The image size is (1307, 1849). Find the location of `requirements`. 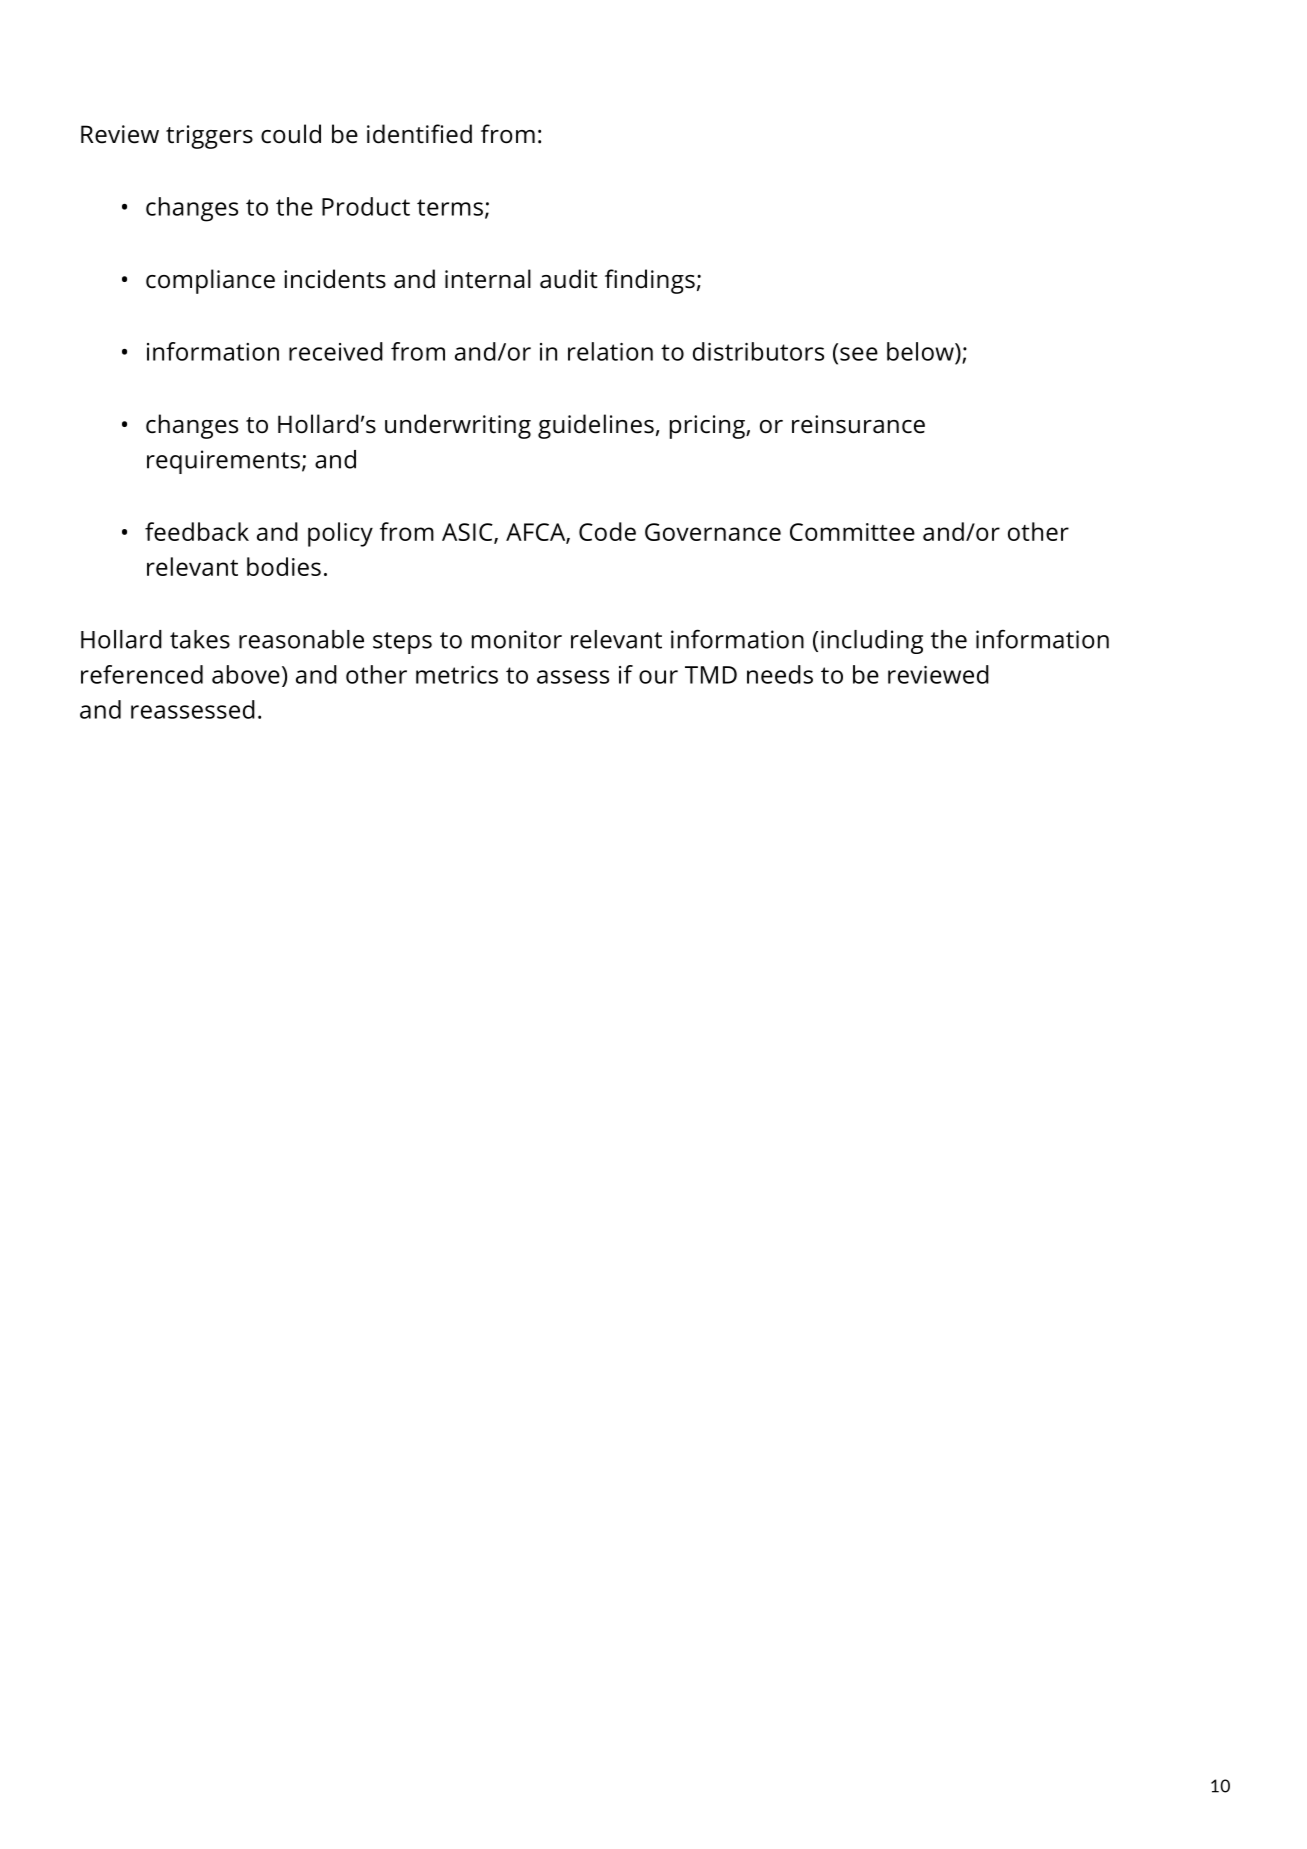

requirements is located at coordinates (223, 462).
